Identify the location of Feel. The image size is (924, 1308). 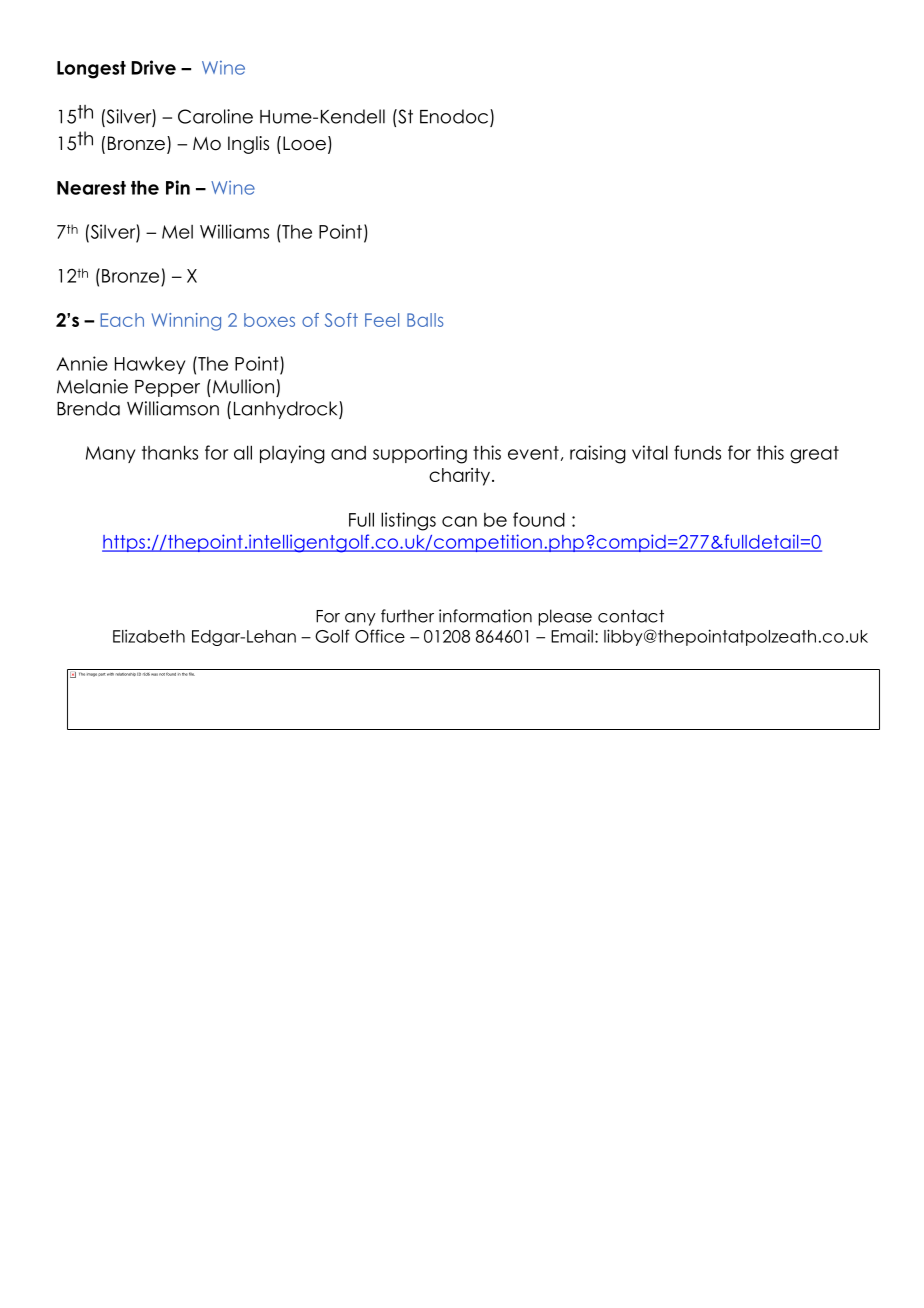
(382, 320).
